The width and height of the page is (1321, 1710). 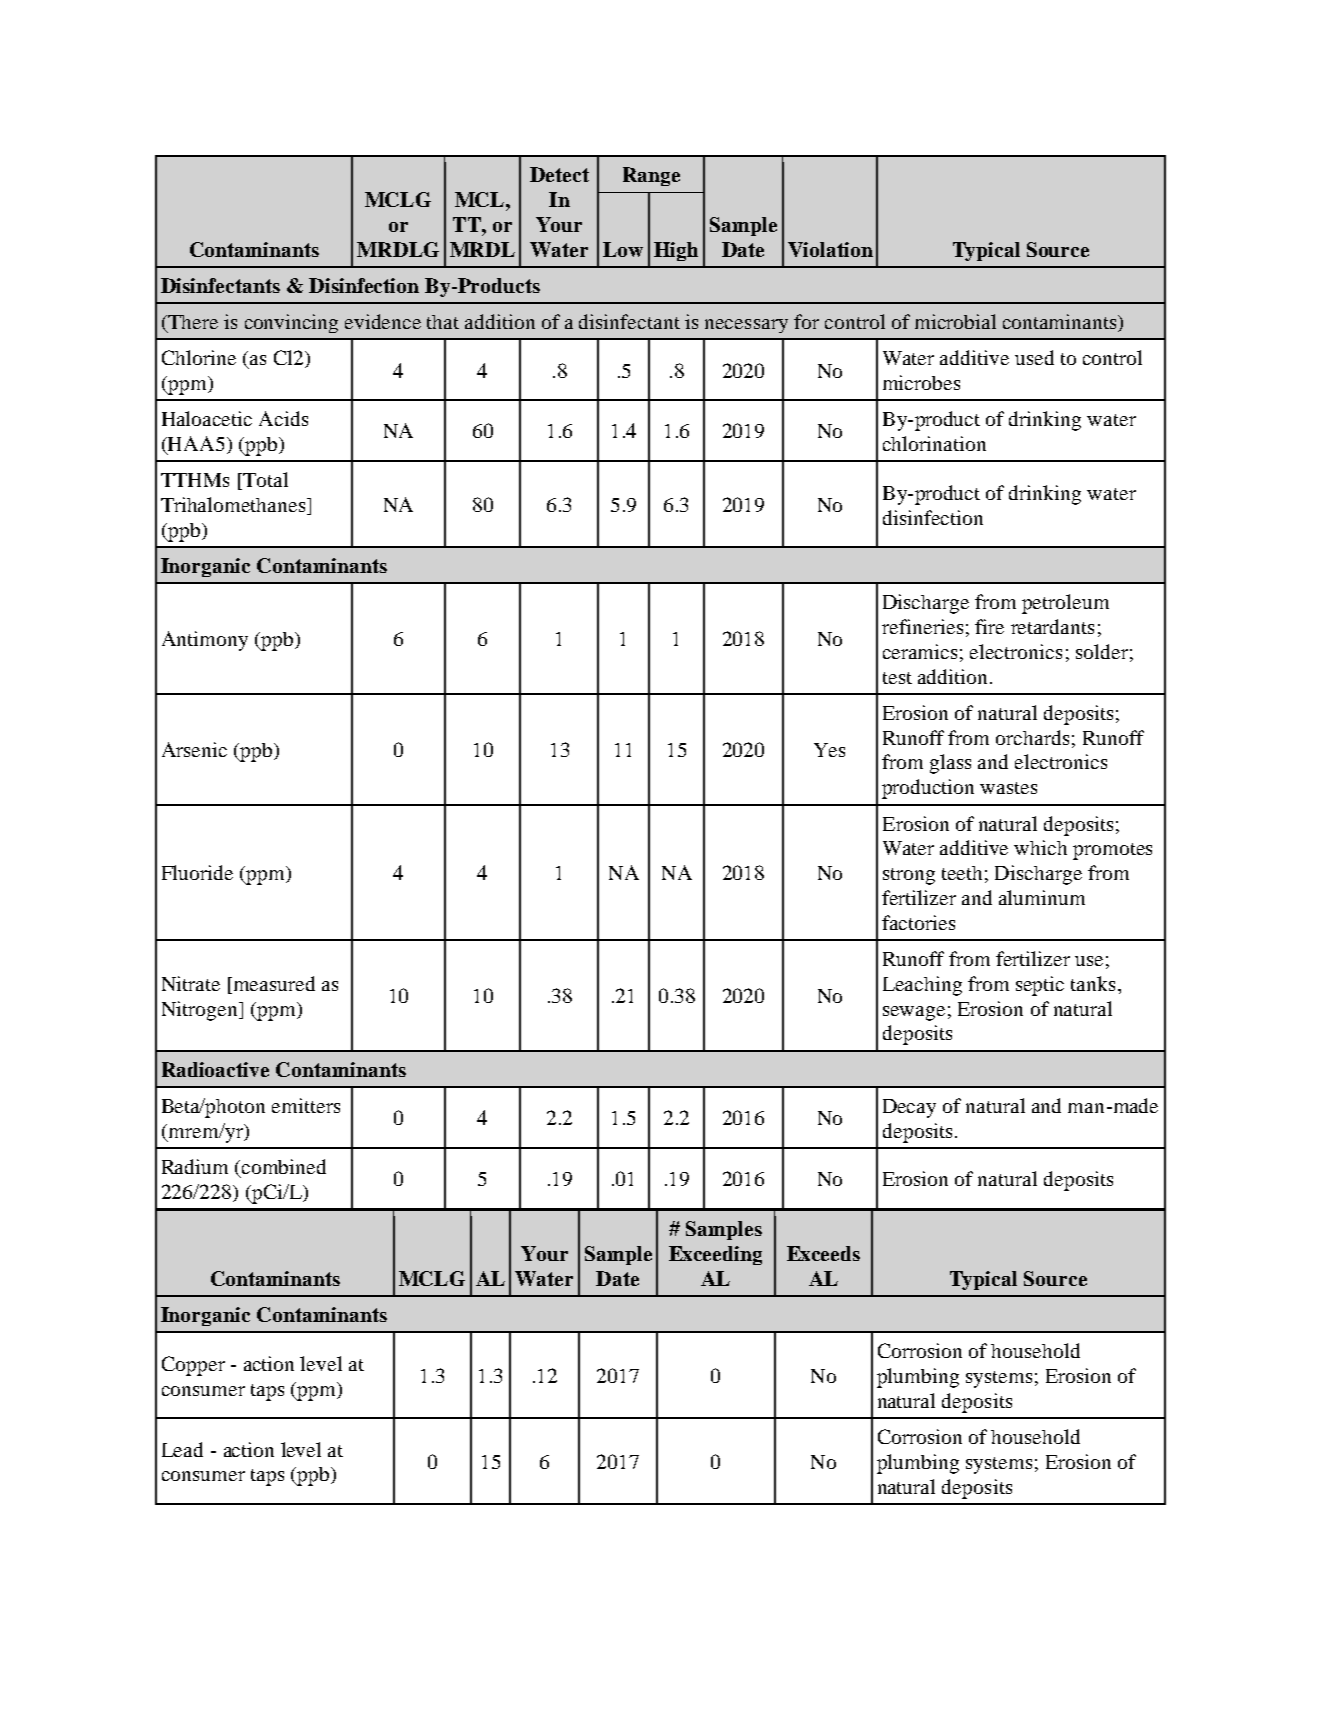 What do you see at coordinates (715, 1255) in the page?
I see `Exceeding` at bounding box center [715, 1255].
